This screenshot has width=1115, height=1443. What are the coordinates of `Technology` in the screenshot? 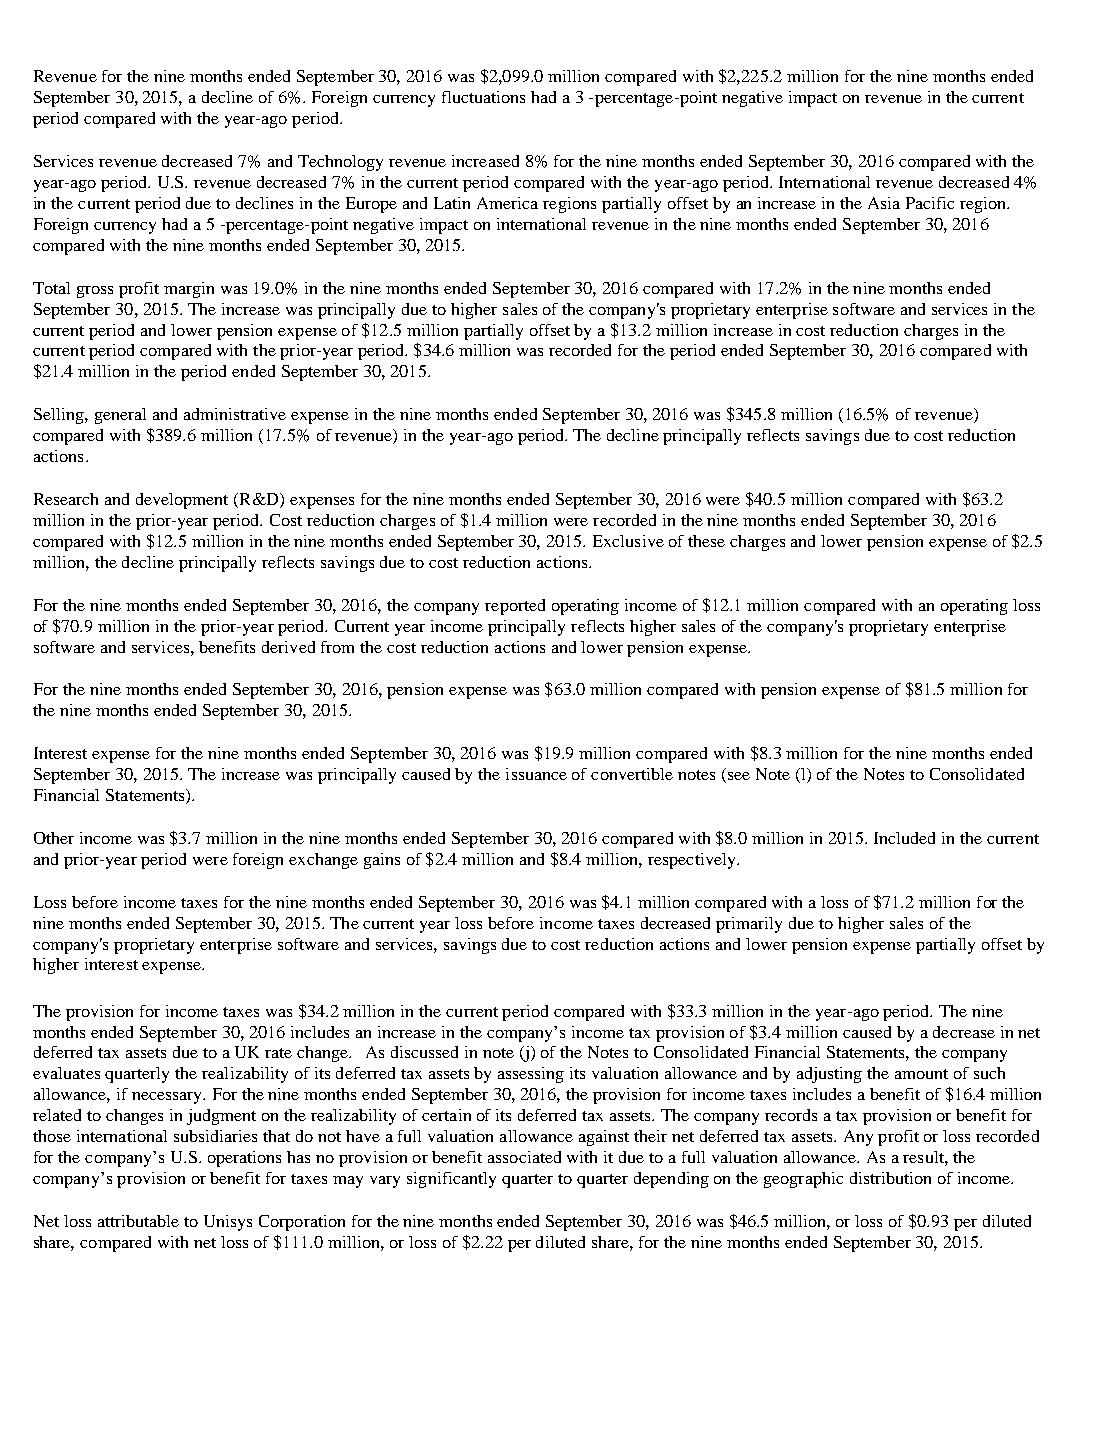 It's located at (340, 163).
